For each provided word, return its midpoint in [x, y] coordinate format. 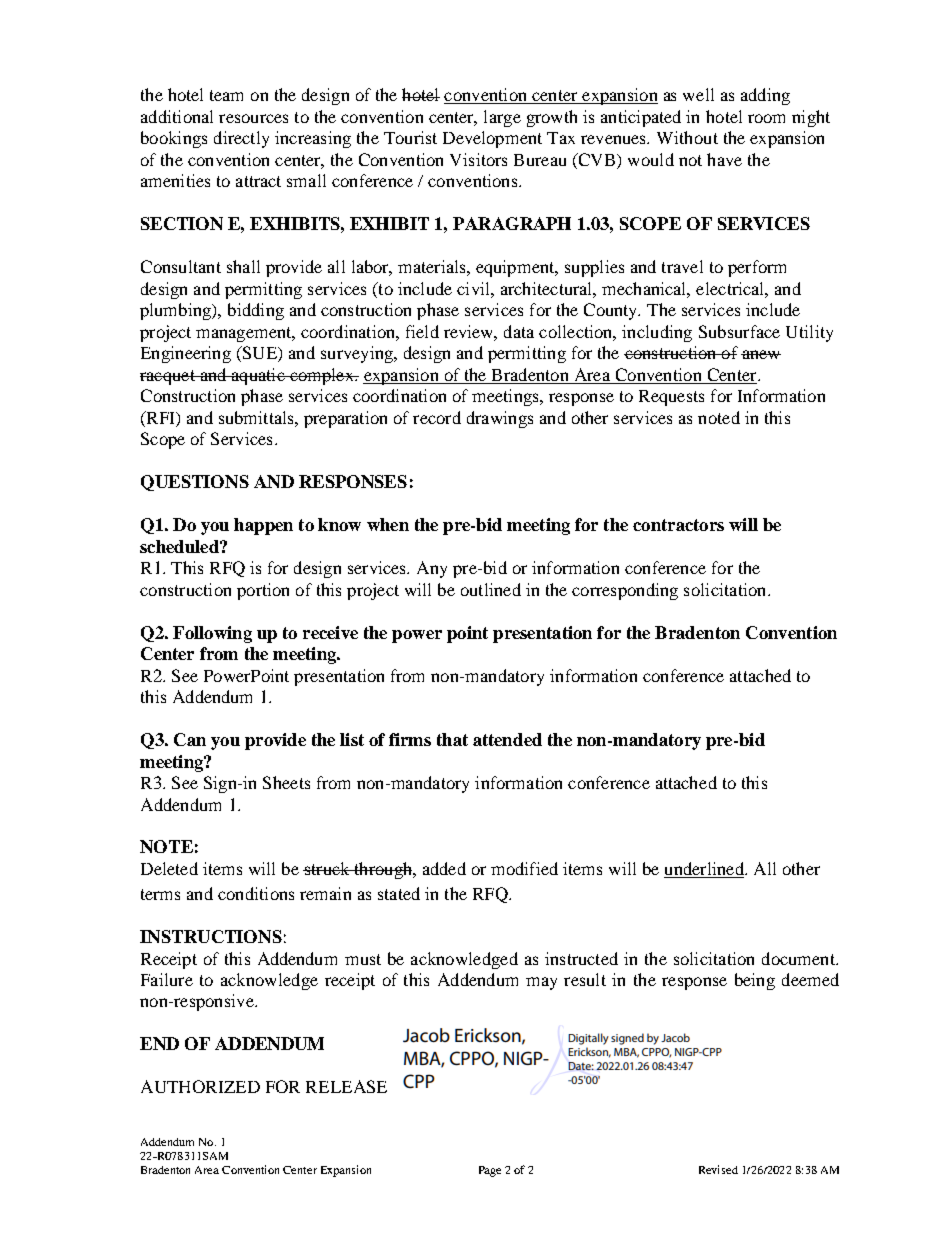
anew [761, 354]
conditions [256, 893]
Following [212, 634]
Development [492, 139]
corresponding [625, 591]
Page [490, 1171]
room [766, 118]
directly [241, 139]
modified [524, 868]
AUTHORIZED [200, 1086]
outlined [491, 589]
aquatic [258, 376]
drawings [500, 419]
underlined [705, 870]
